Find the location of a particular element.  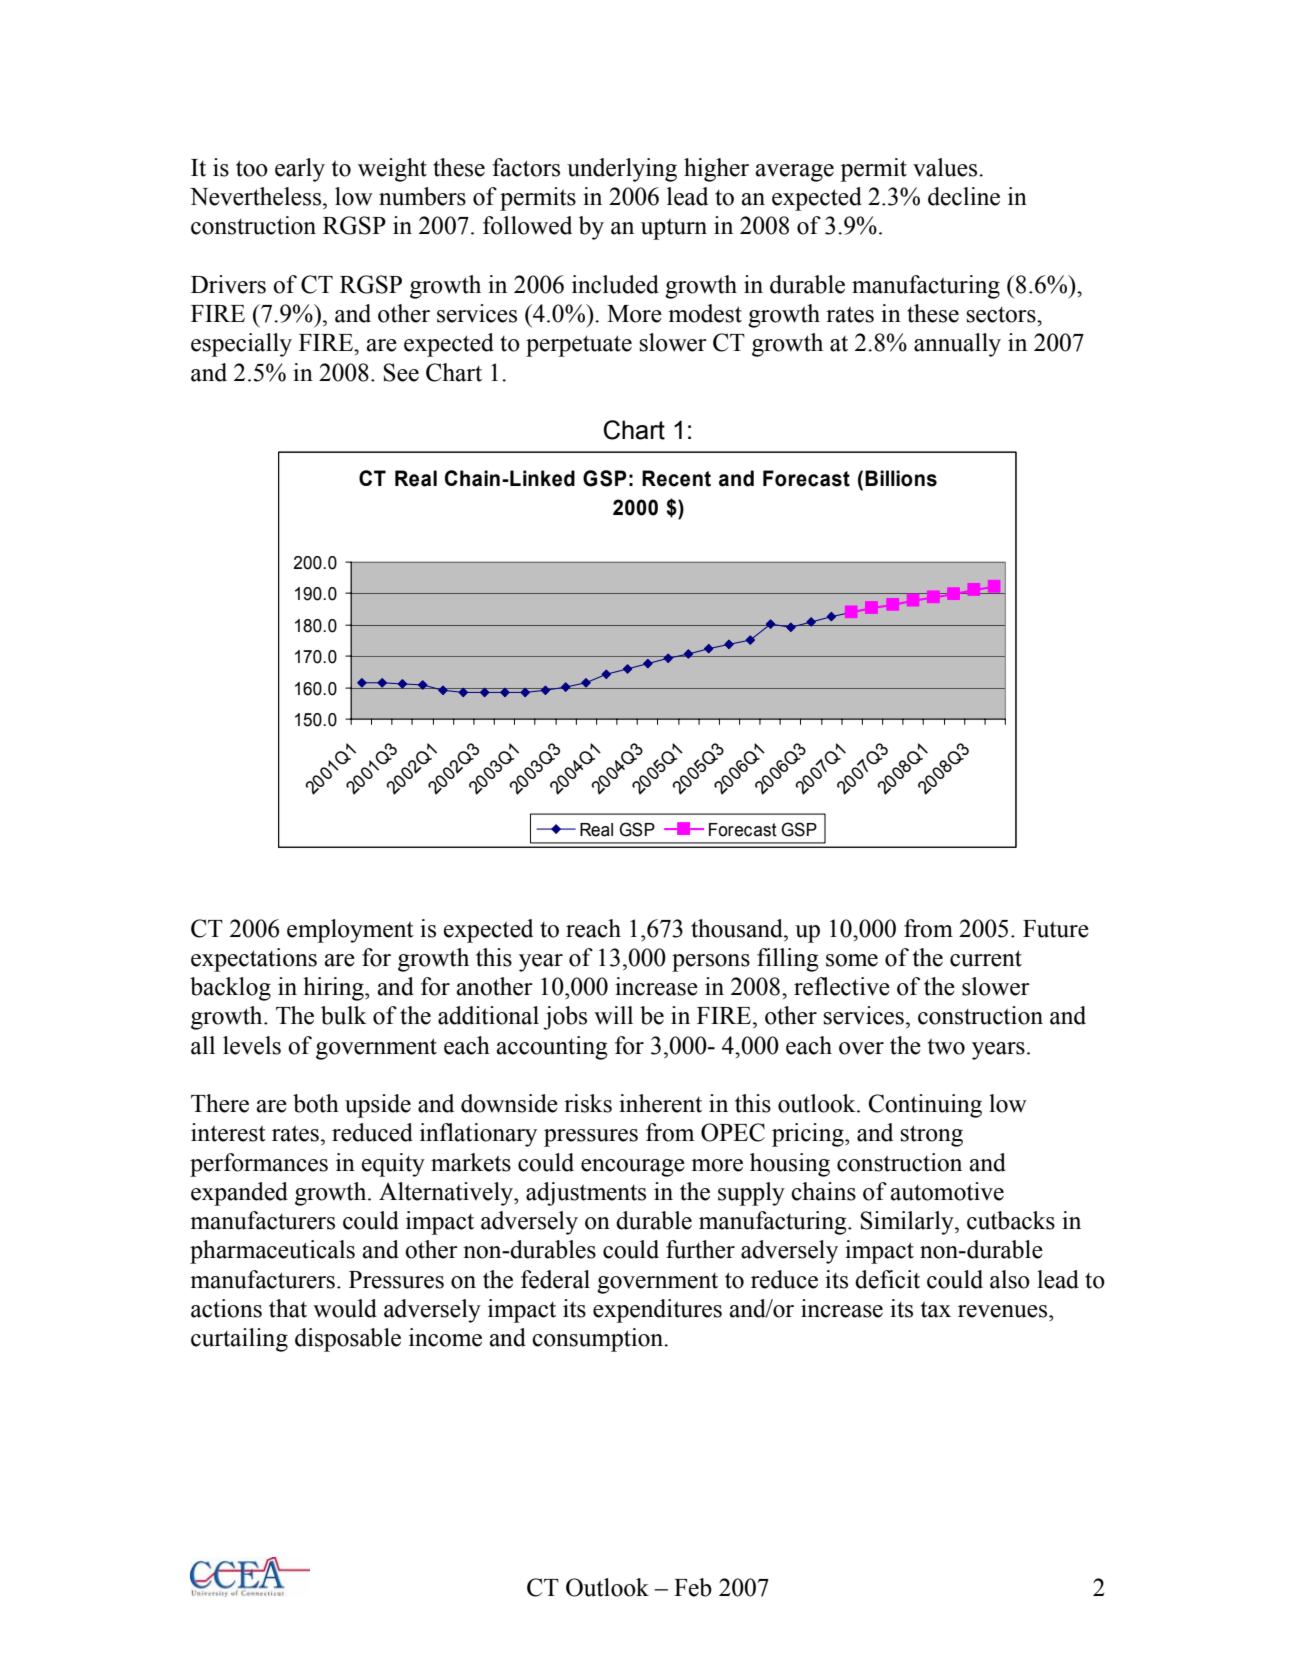

will is located at coordinates (613, 1015).
